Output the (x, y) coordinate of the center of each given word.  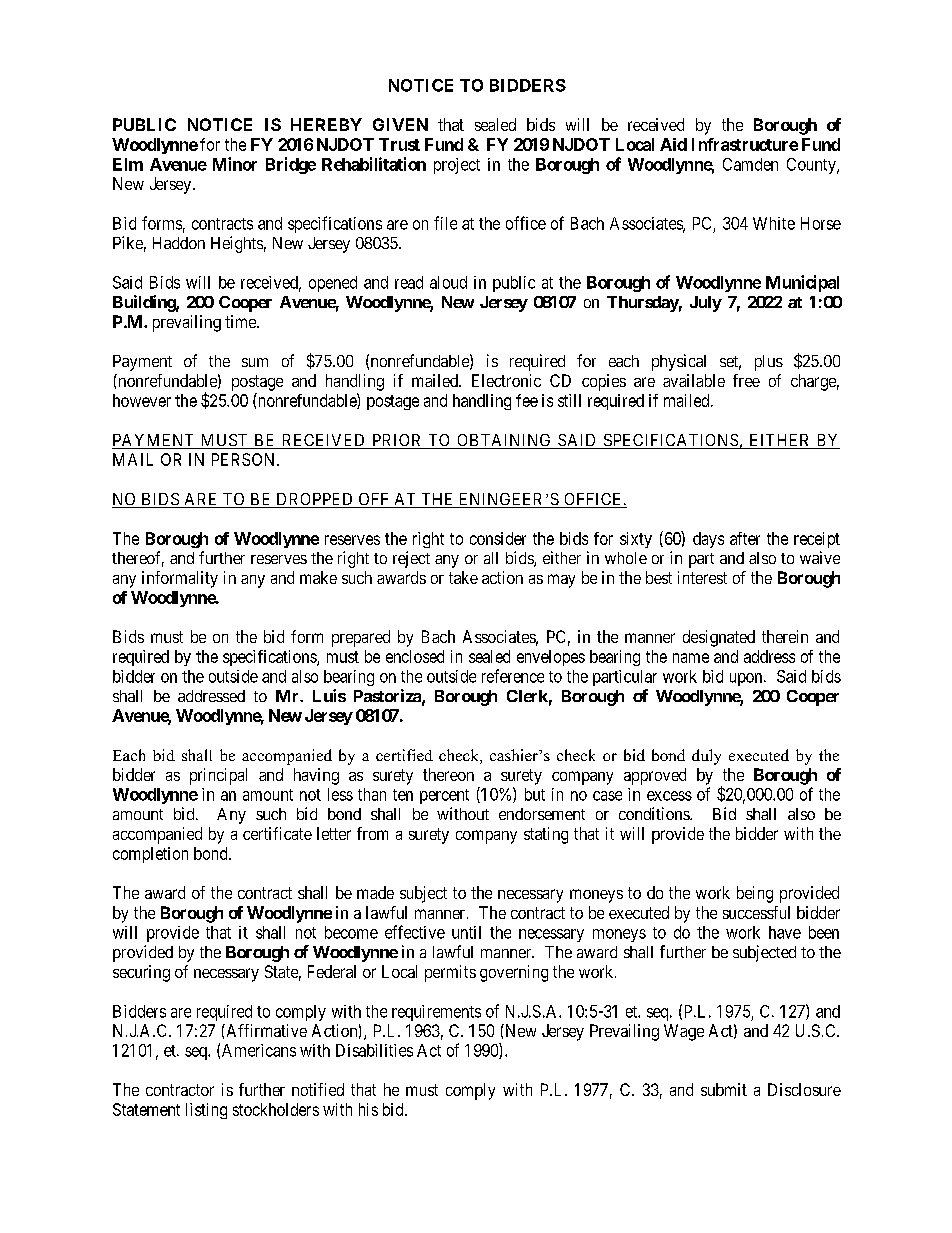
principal (218, 776)
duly (706, 757)
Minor (235, 164)
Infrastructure (745, 144)
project (457, 166)
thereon (448, 774)
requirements (436, 1013)
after (745, 538)
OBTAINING (504, 441)
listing (206, 1111)
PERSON (245, 459)
